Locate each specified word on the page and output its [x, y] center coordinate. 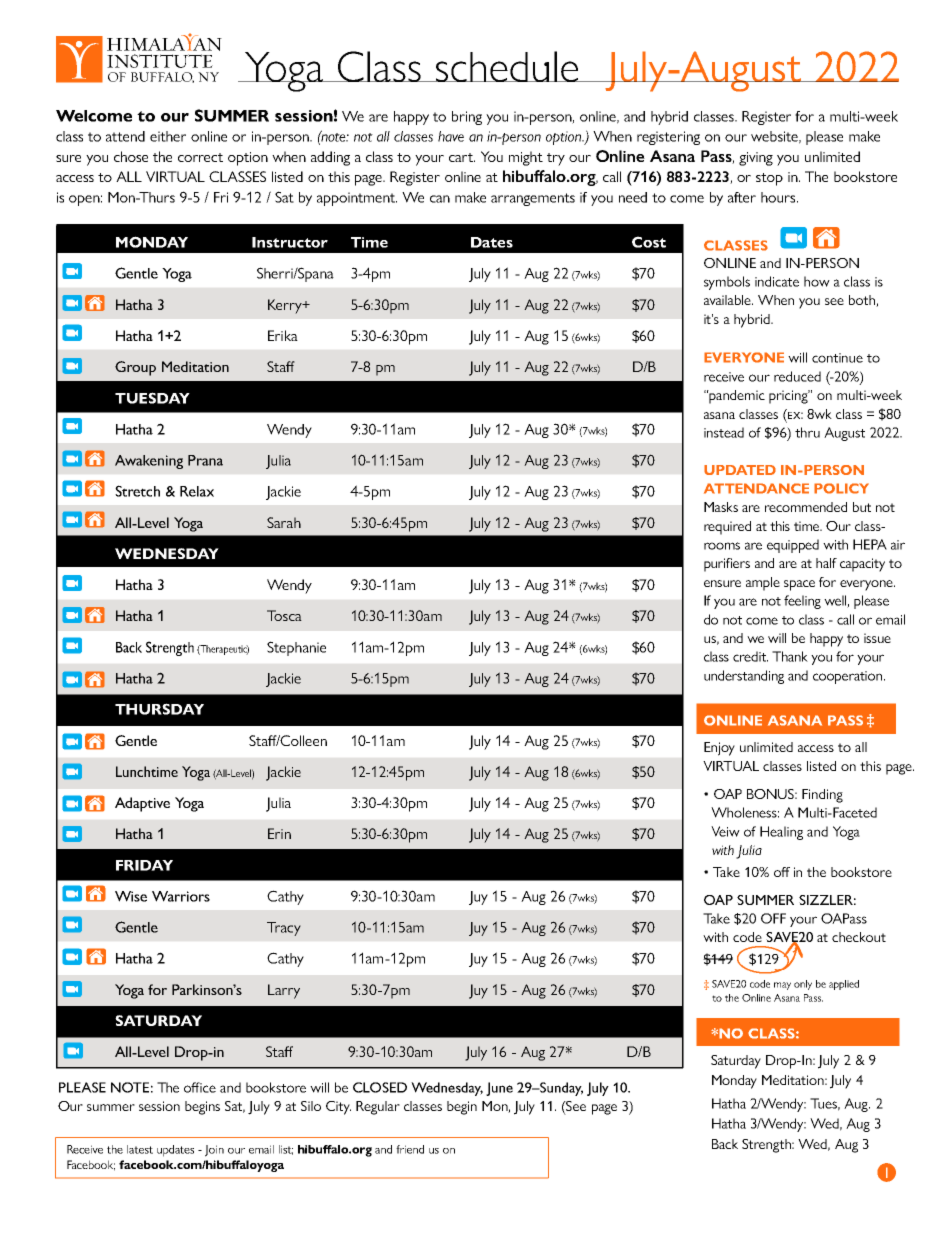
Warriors [181, 896]
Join [214, 1151]
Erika [283, 335]
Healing [781, 833]
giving [756, 159]
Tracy [284, 929]
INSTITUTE [160, 61]
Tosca [284, 615]
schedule [507, 66]
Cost [649, 242]
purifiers [727, 565]
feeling [802, 602]
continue [837, 358]
